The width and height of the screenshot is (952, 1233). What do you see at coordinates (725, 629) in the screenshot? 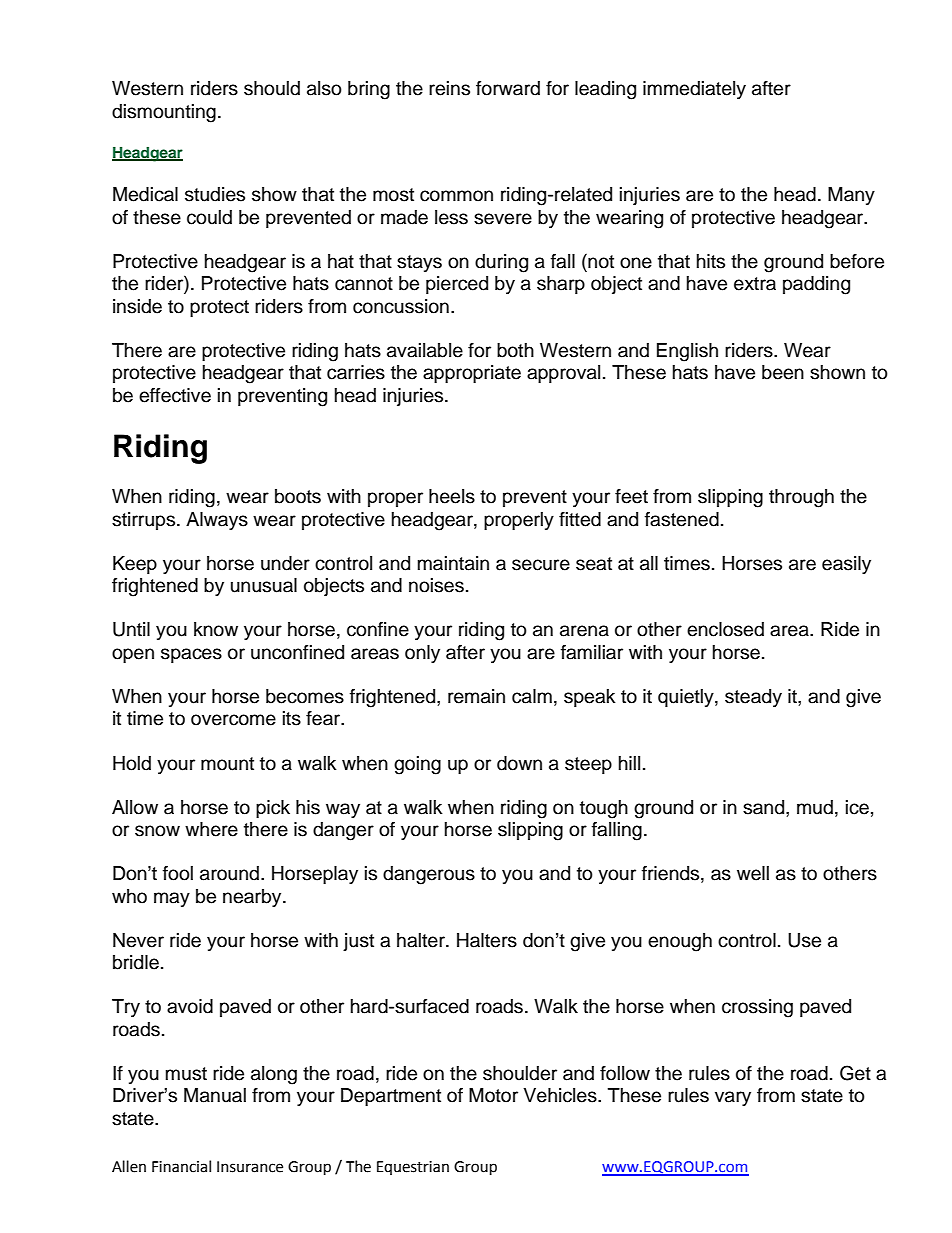
I see `enclosed` at bounding box center [725, 629].
